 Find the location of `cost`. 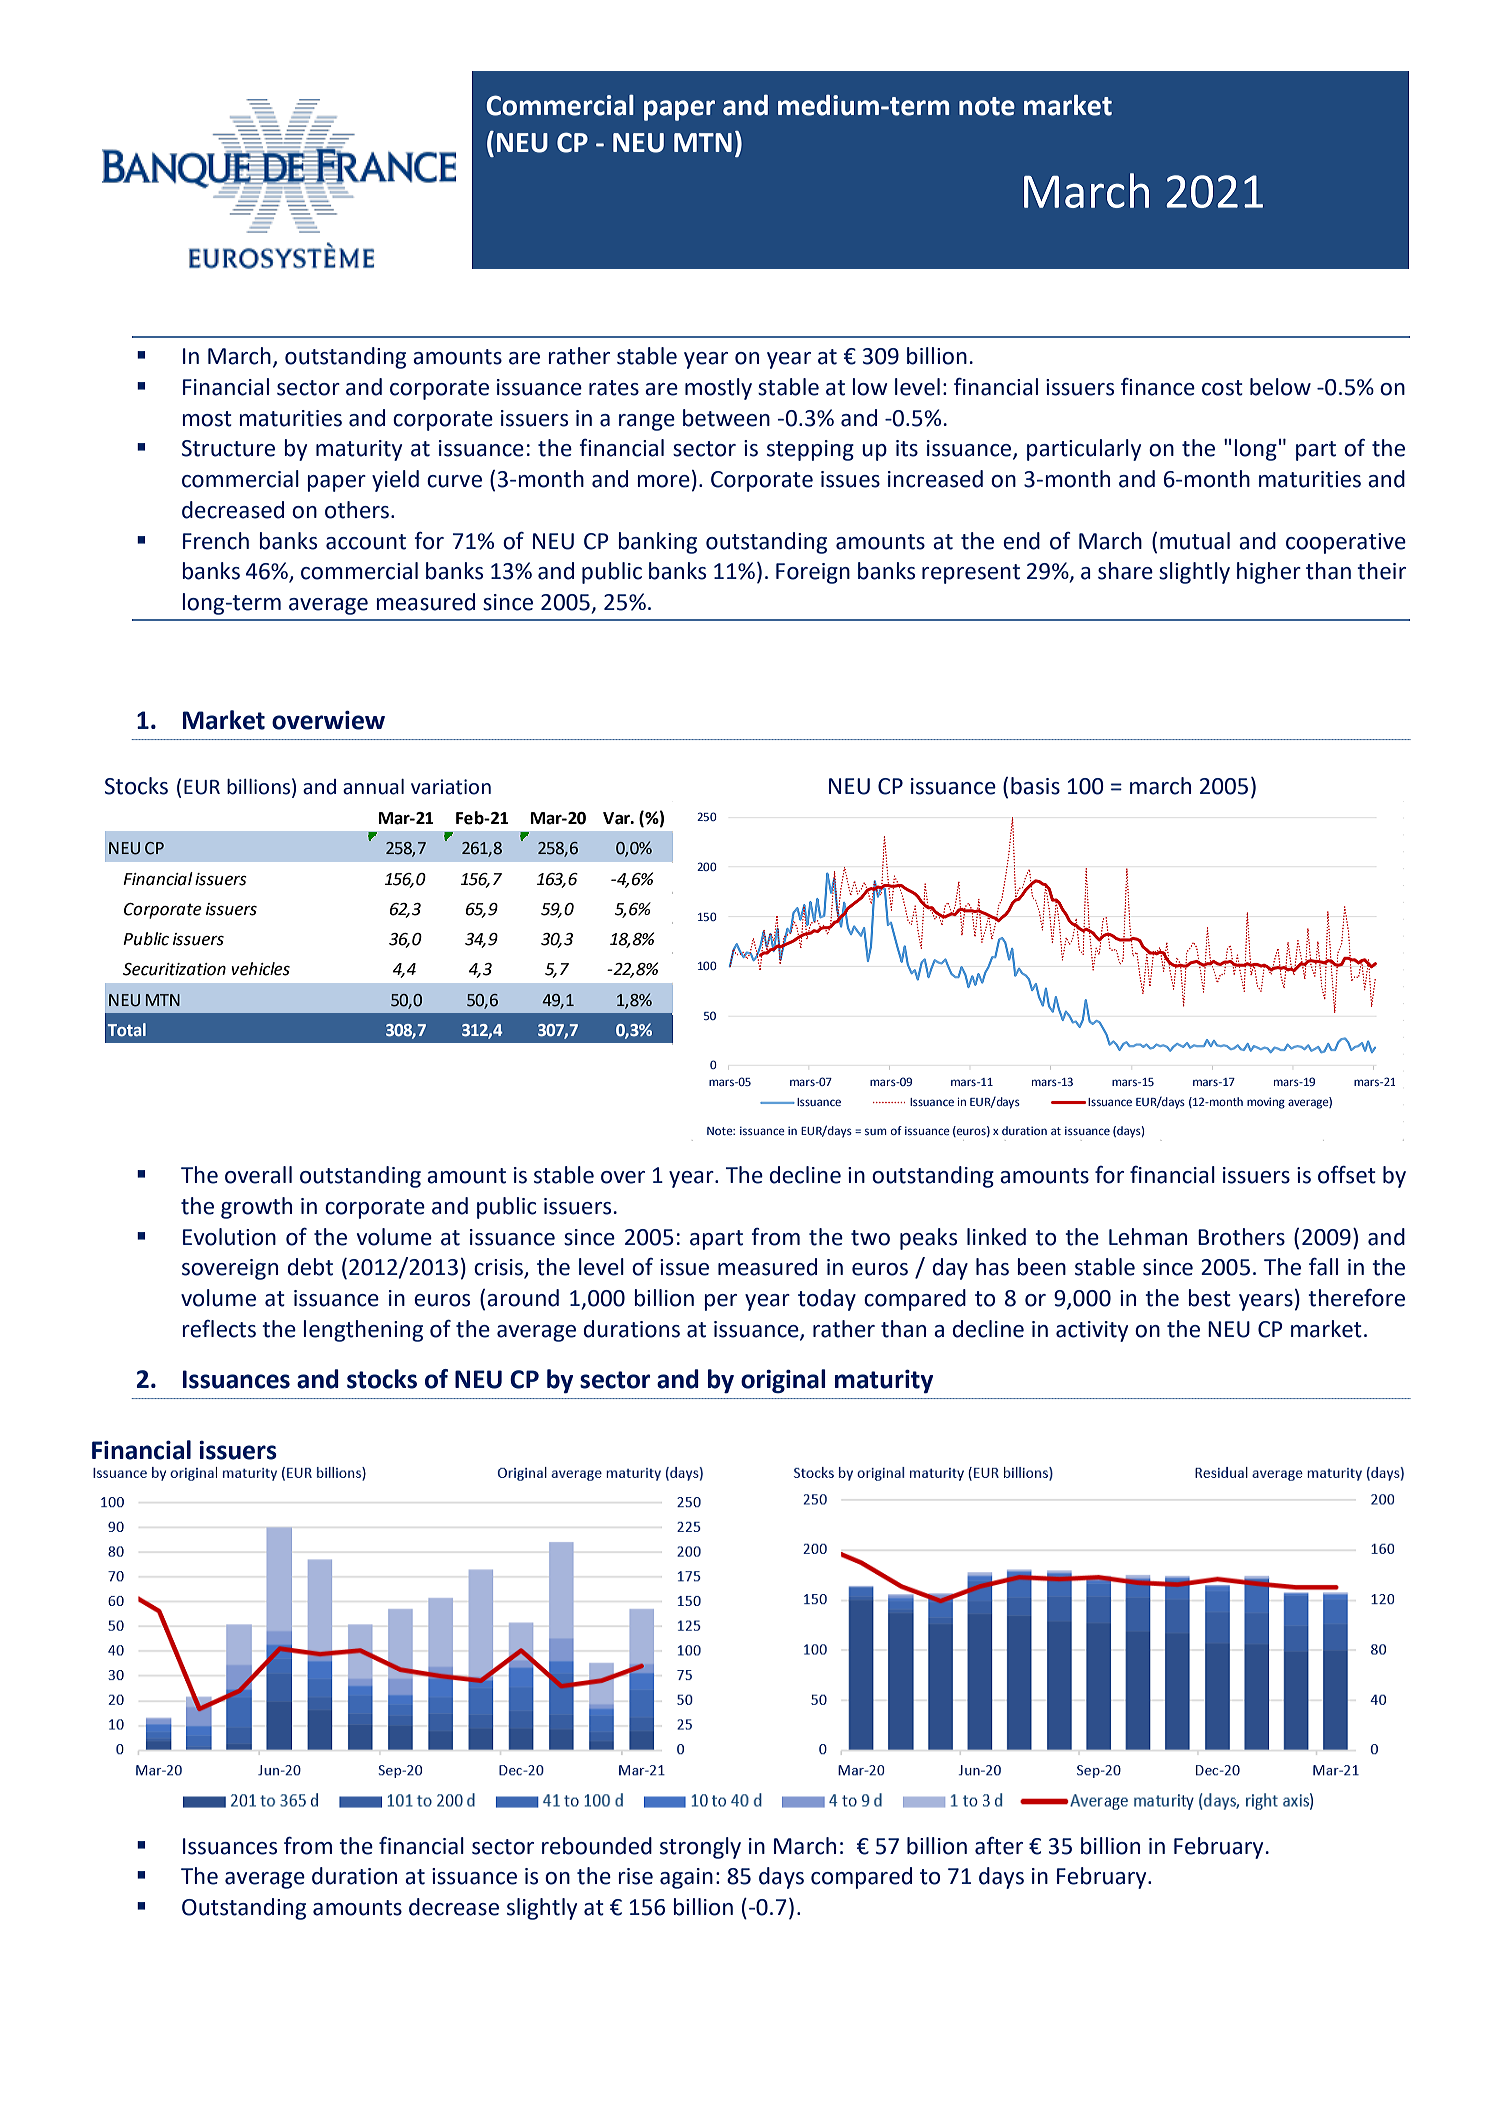

cost is located at coordinates (1222, 388).
